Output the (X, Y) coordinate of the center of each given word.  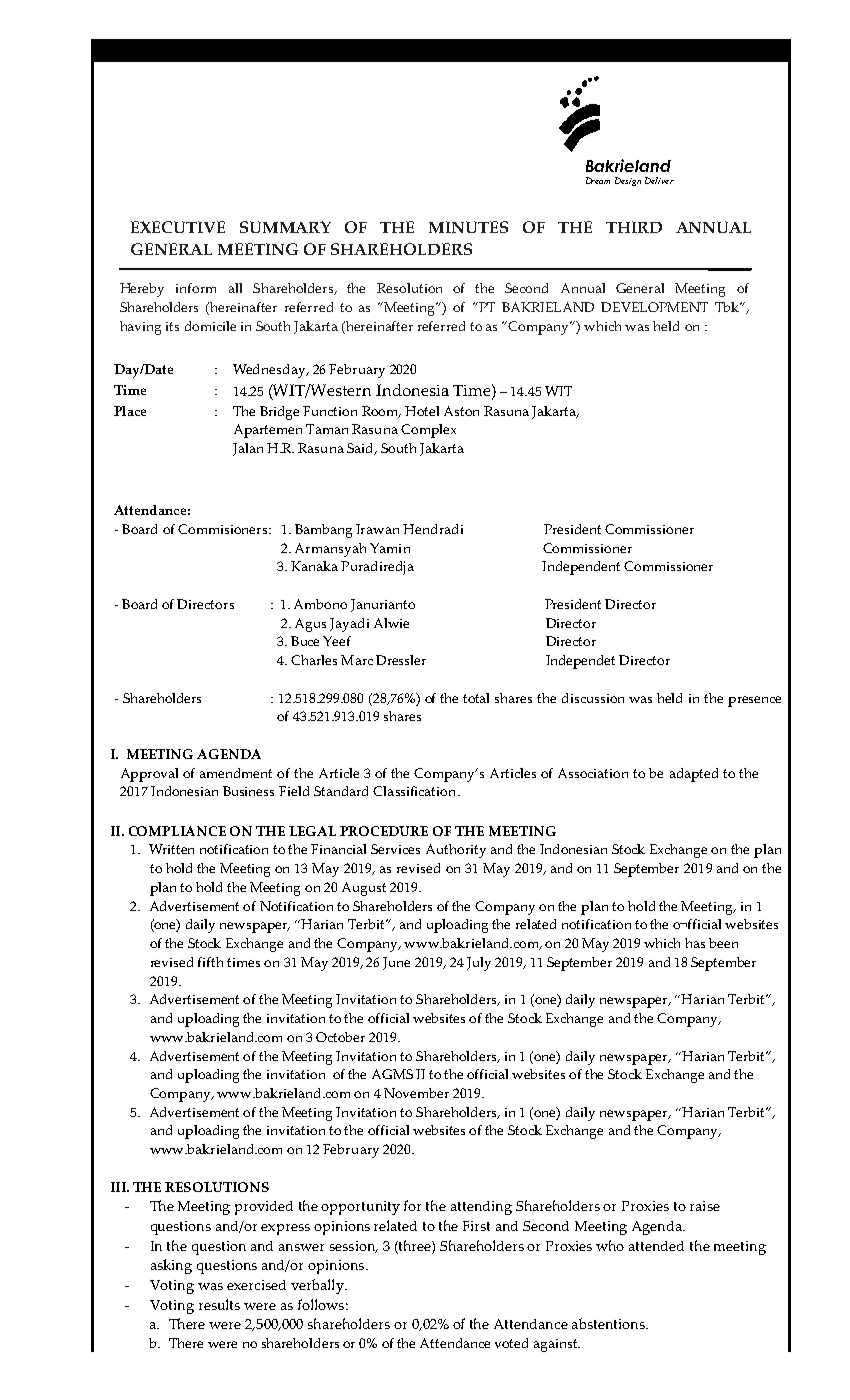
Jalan (248, 449)
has (695, 943)
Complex (428, 431)
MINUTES (468, 227)
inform (196, 288)
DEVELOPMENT (654, 307)
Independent (581, 568)
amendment (236, 773)
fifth (210, 962)
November (416, 1093)
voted (511, 1343)
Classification (416, 791)
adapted (694, 775)
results (219, 1304)
